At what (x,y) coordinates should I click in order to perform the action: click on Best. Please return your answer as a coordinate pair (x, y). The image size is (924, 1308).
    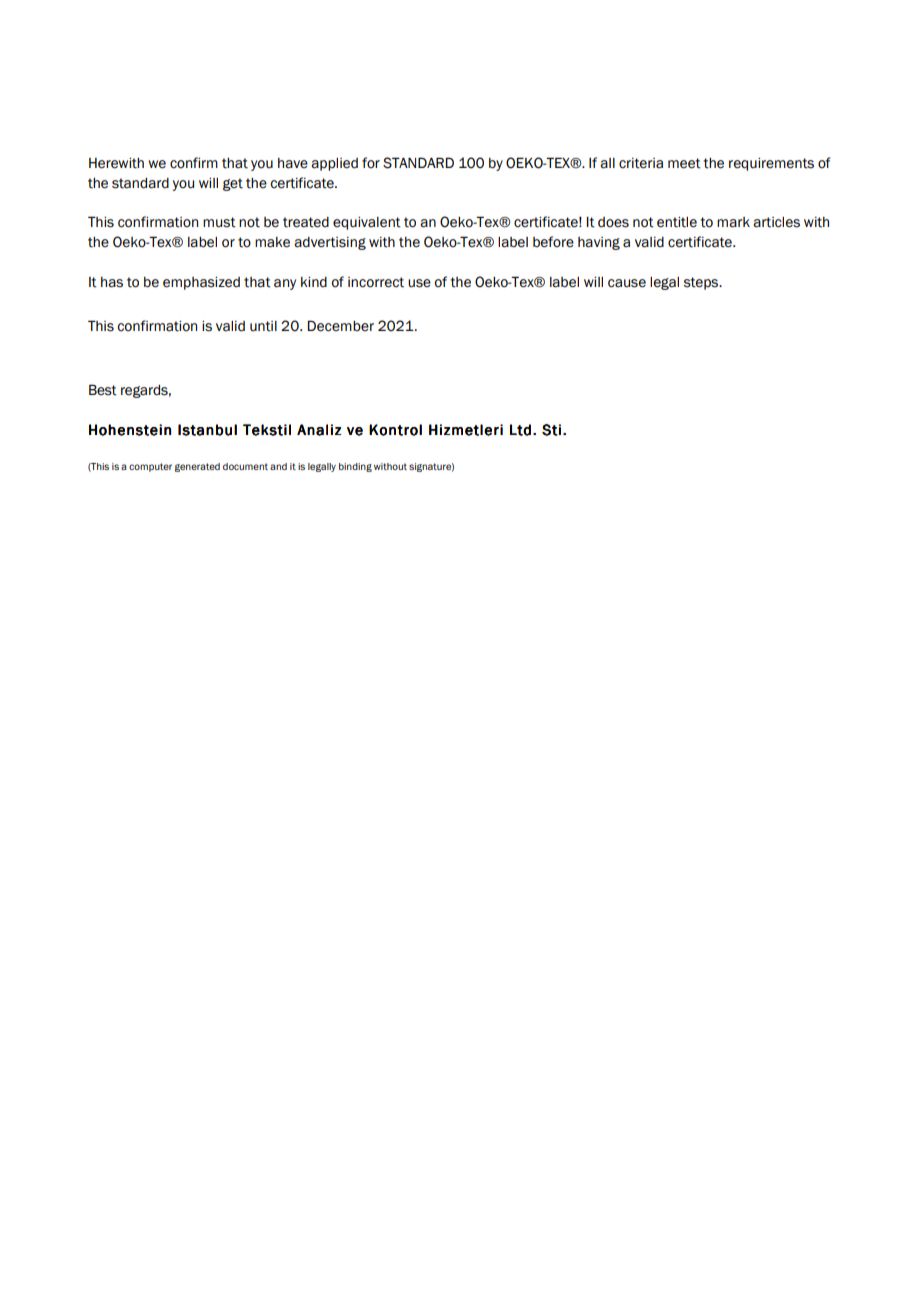
    Looking at the image, I should click on (103, 390).
